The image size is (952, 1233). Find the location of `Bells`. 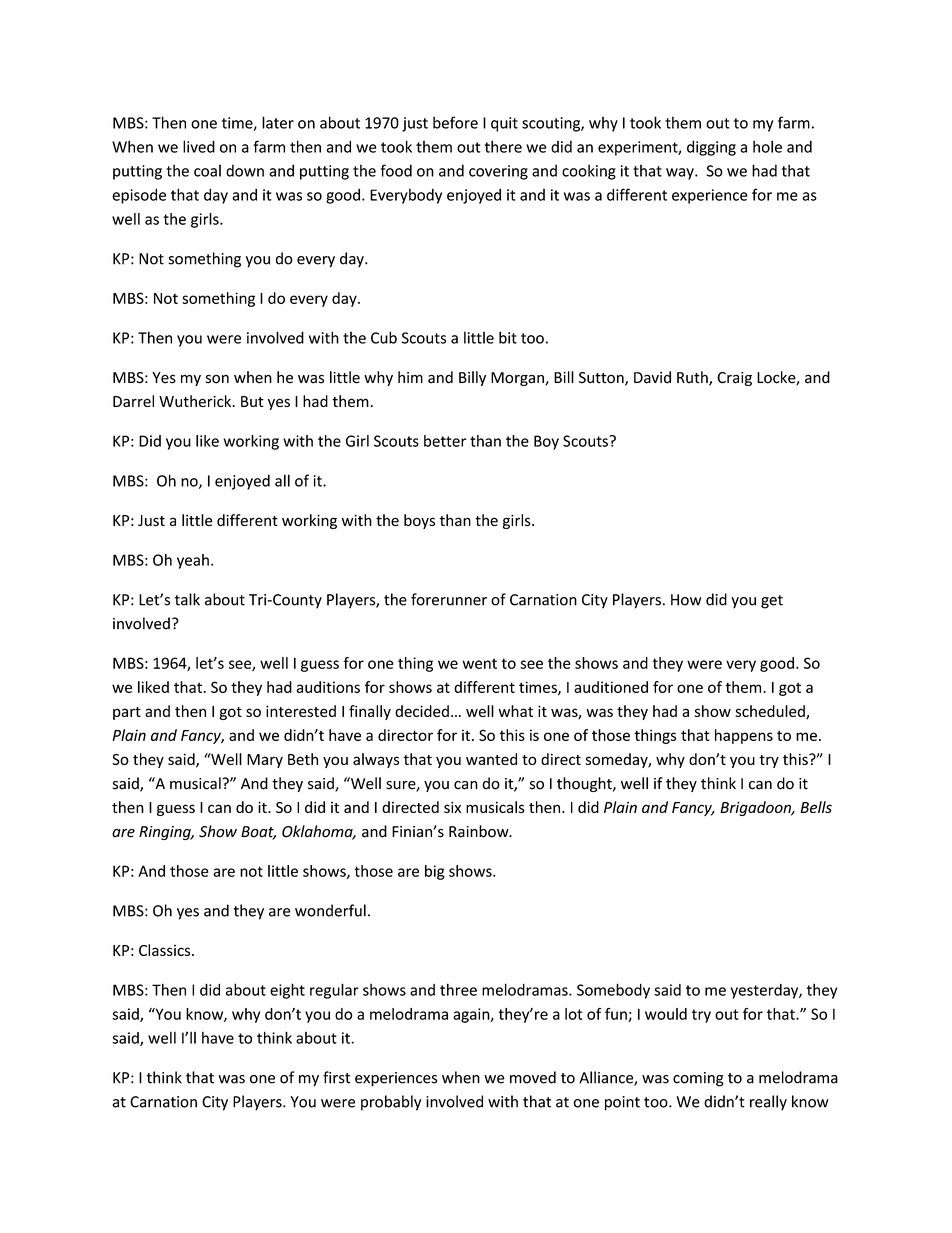

Bells is located at coordinates (816, 807).
